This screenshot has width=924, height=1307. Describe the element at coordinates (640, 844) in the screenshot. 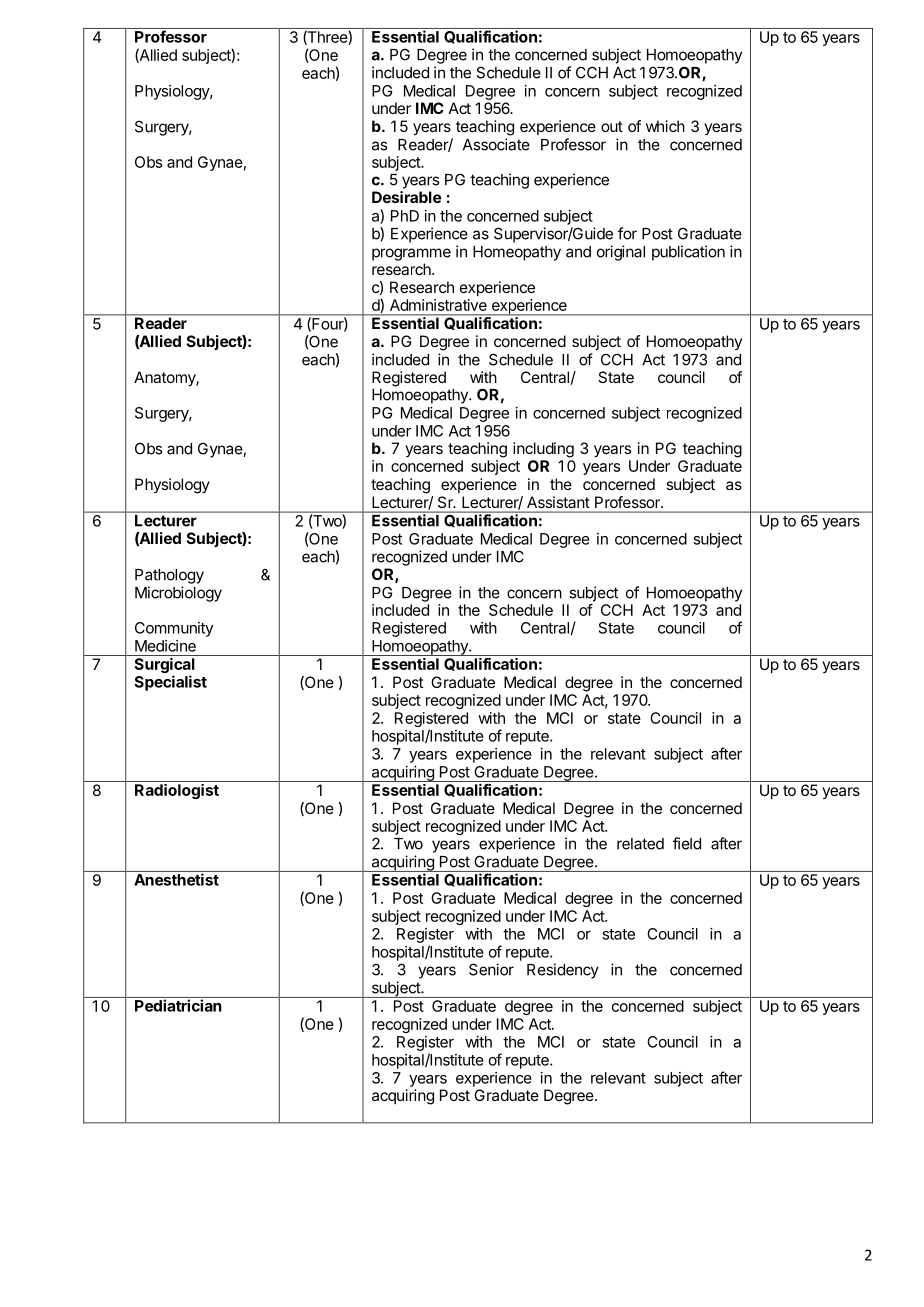

I see `related` at that location.
